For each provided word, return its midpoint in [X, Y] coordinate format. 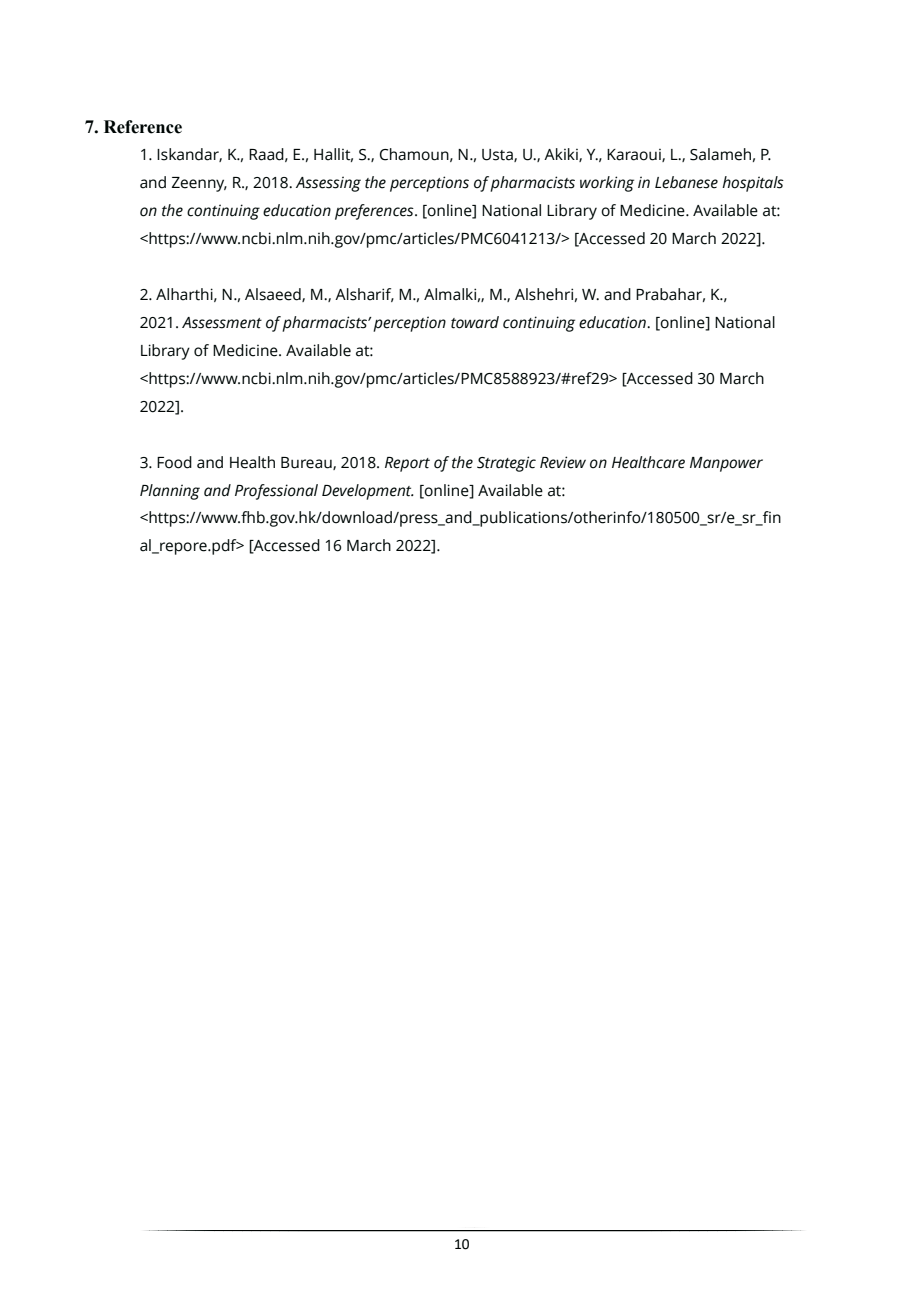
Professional [276, 492]
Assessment [222, 323]
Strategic [506, 464]
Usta [498, 155]
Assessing [328, 184]
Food [174, 462]
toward [475, 322]
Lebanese [686, 182]
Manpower [726, 464]
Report [407, 464]
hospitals [753, 184]
